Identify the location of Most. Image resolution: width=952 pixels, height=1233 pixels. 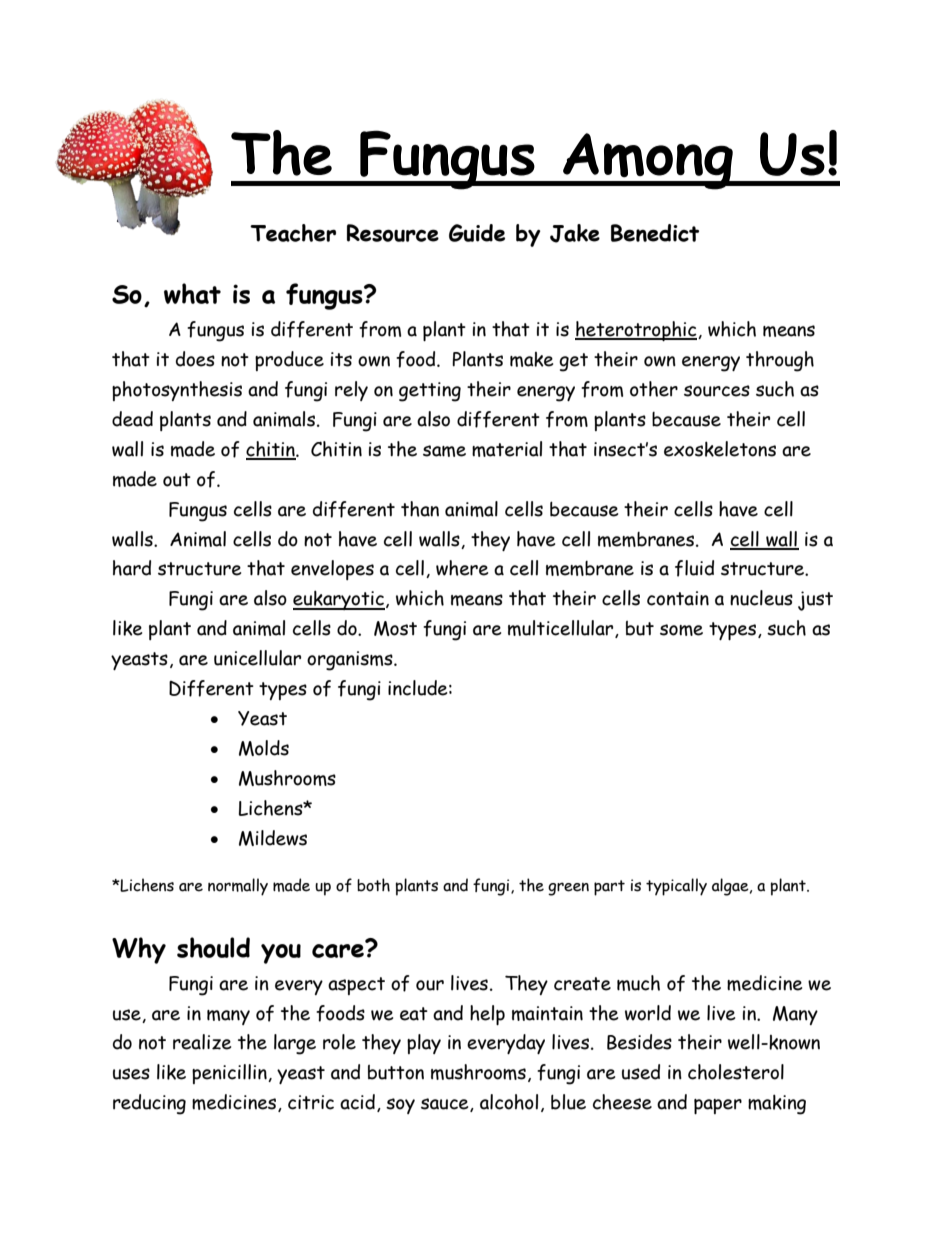
(395, 628).
